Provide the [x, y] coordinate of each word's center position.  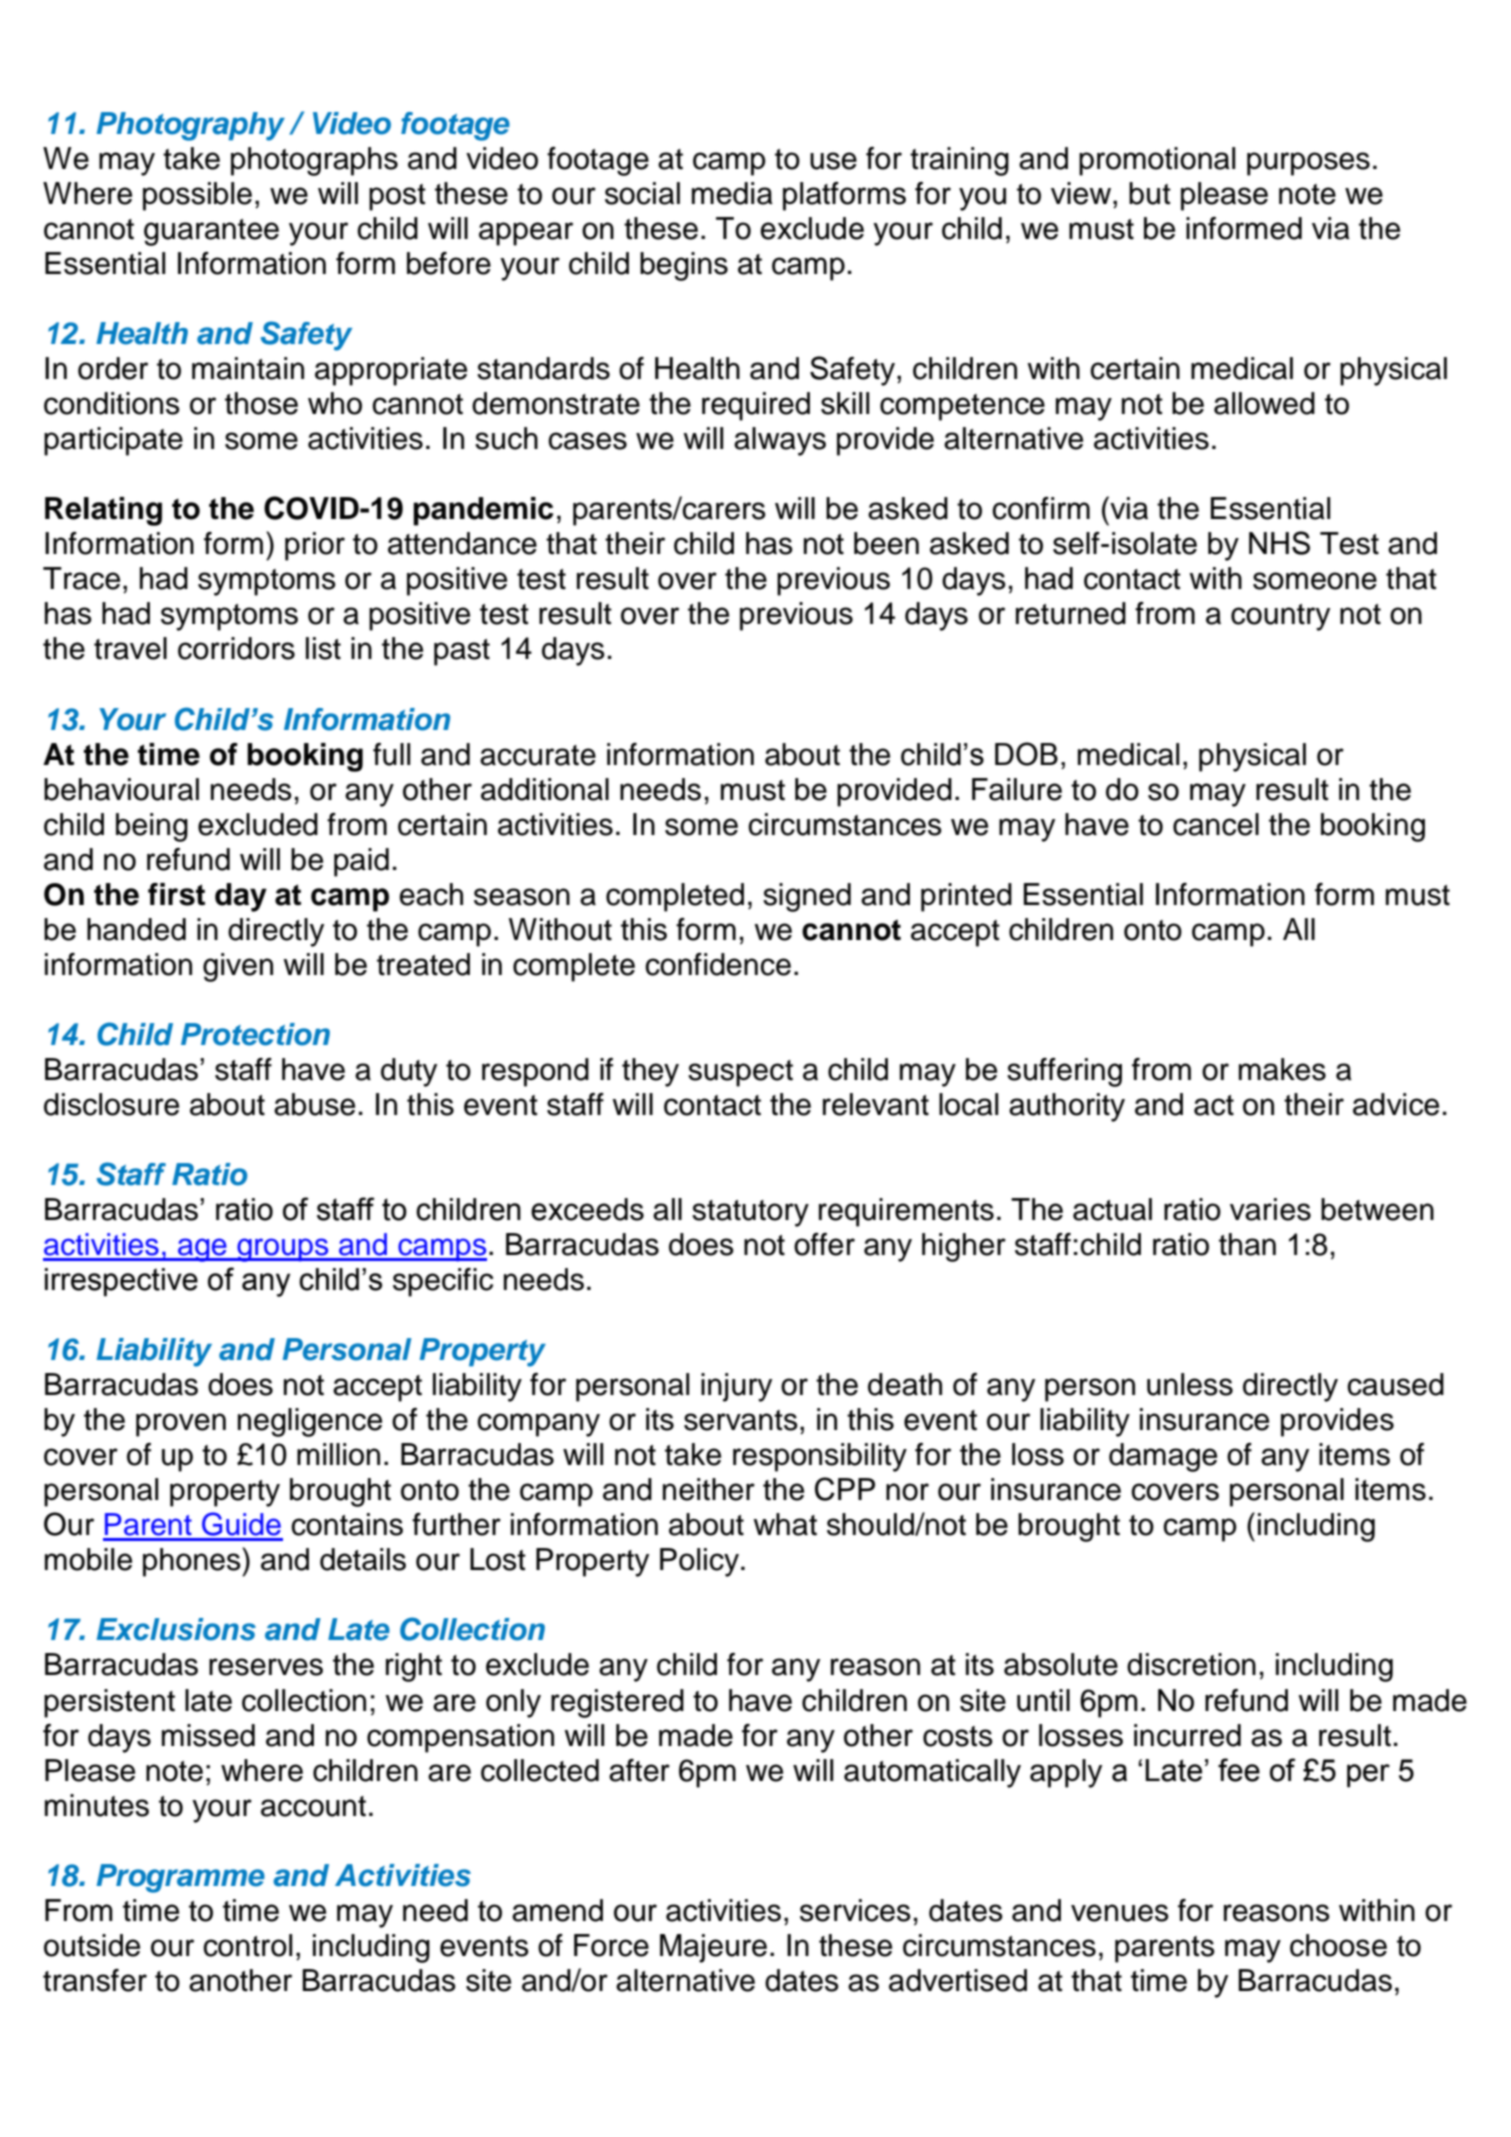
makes [1282, 1069]
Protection [255, 1034]
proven [181, 1425]
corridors [236, 648]
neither [709, 1489]
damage [1163, 1457]
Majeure [713, 1948]
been [886, 543]
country [1280, 617]
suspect [740, 1073]
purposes [1308, 164]
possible [197, 196]
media [732, 193]
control [247, 1945]
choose [1338, 1945]
